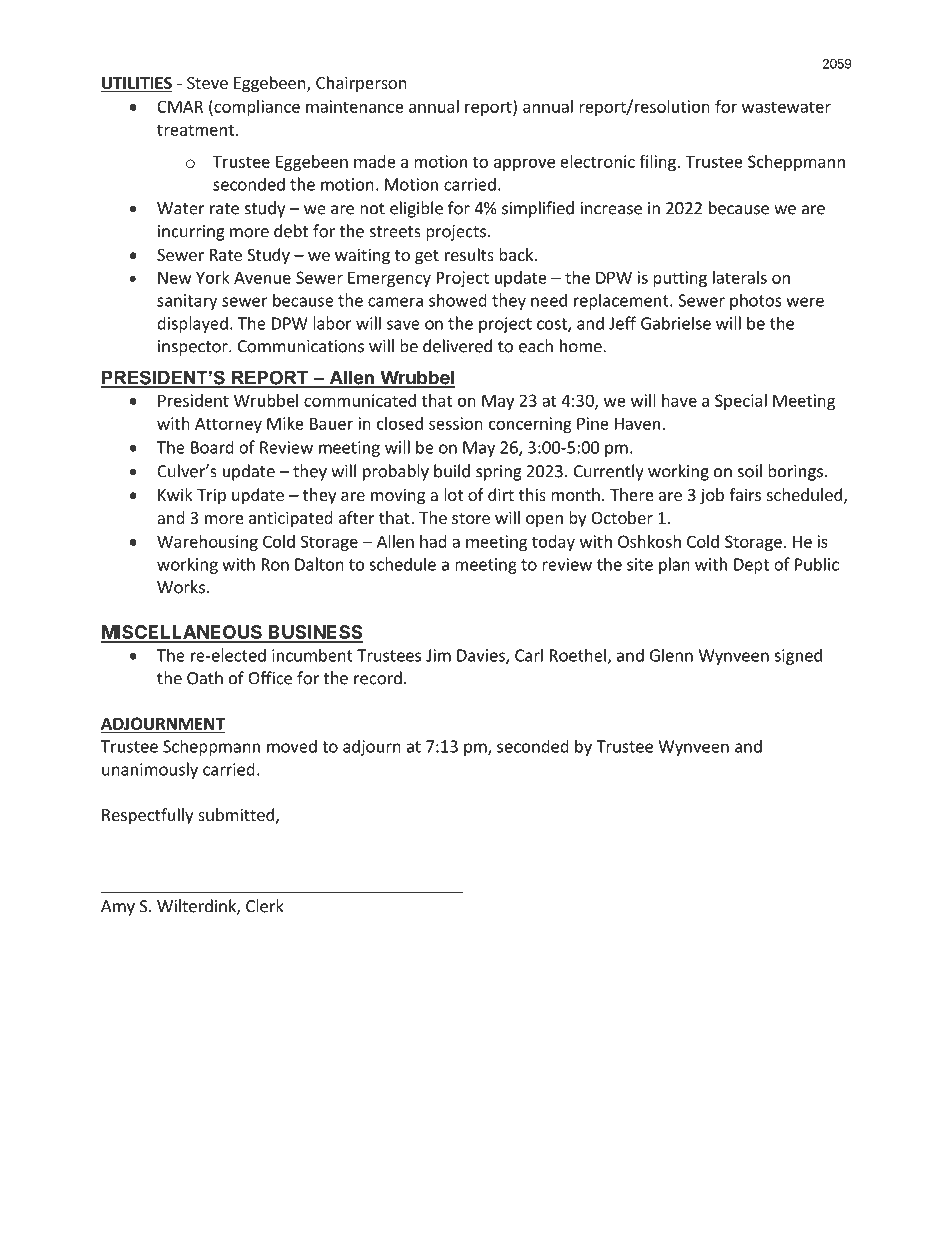 The height and width of the screenshot is (1233, 952). What do you see at coordinates (194, 348) in the screenshot?
I see `inspector` at bounding box center [194, 348].
